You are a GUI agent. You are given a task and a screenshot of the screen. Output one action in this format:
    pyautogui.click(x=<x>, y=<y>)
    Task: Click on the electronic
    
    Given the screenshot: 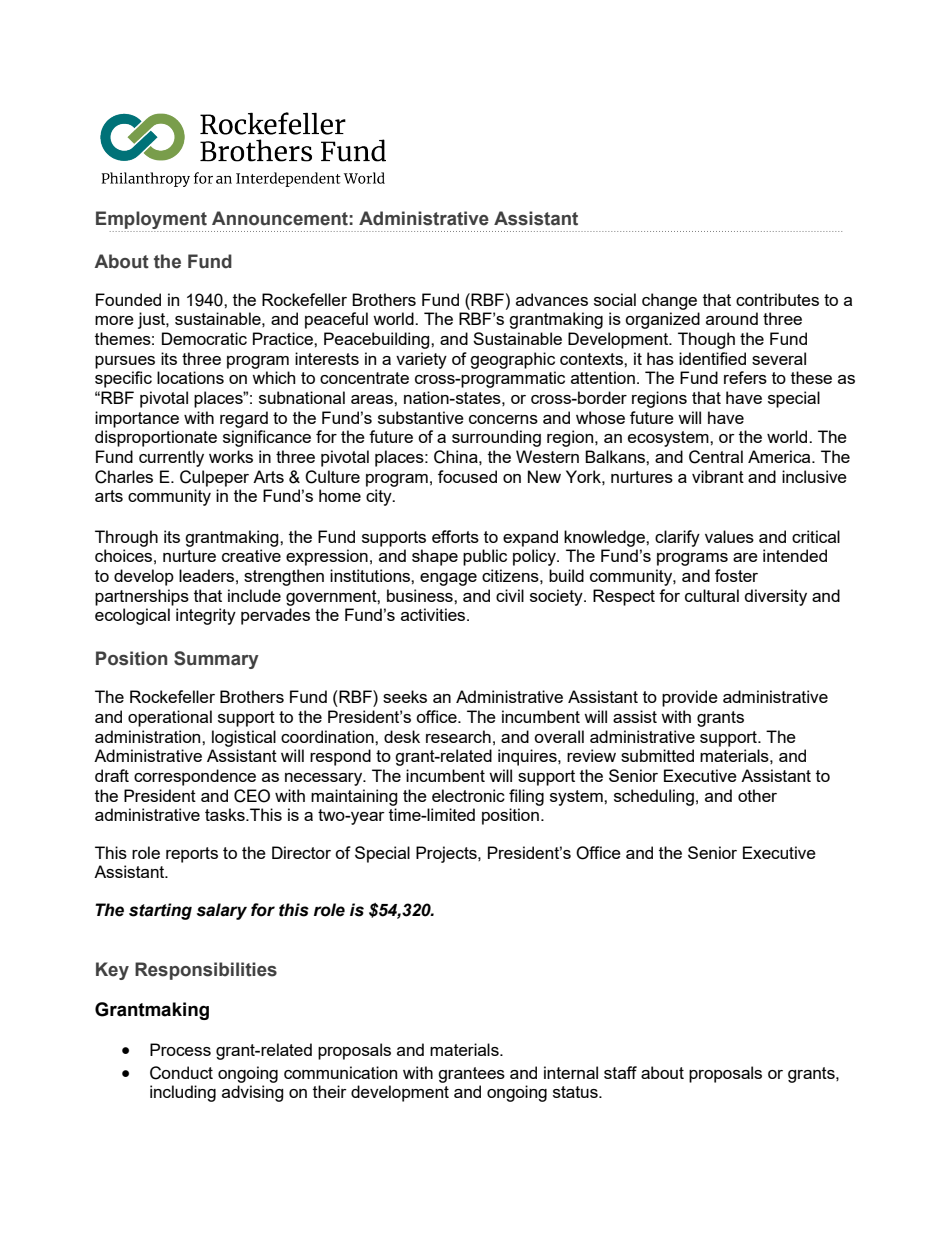 What is the action you would take?
    pyautogui.click(x=468, y=795)
